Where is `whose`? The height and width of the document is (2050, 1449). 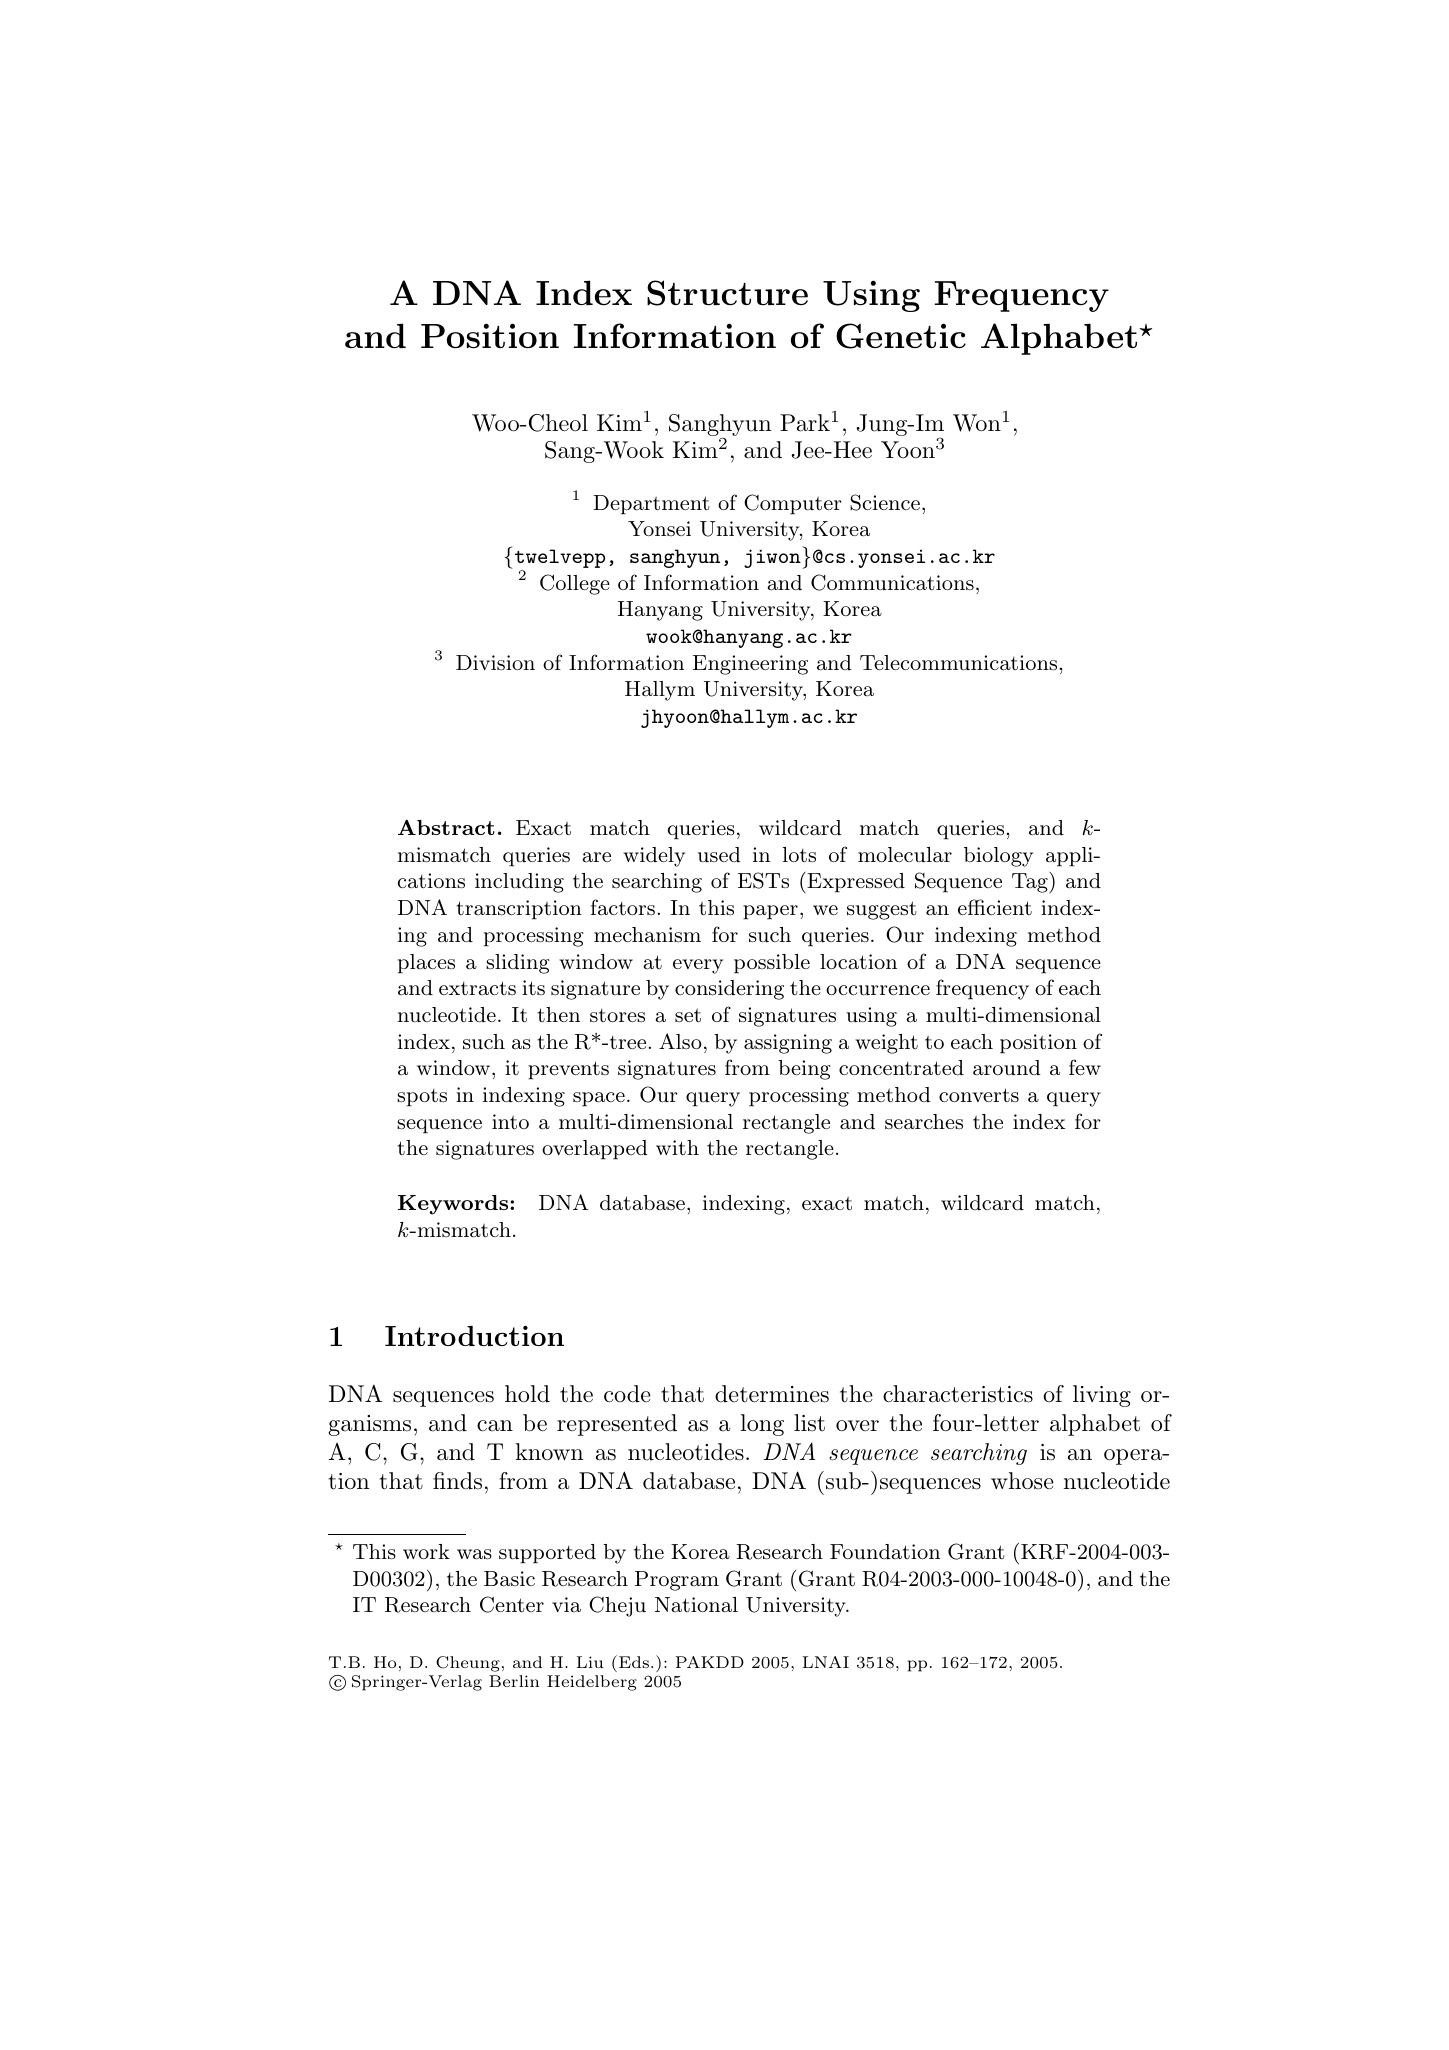 whose is located at coordinates (1022, 1481).
